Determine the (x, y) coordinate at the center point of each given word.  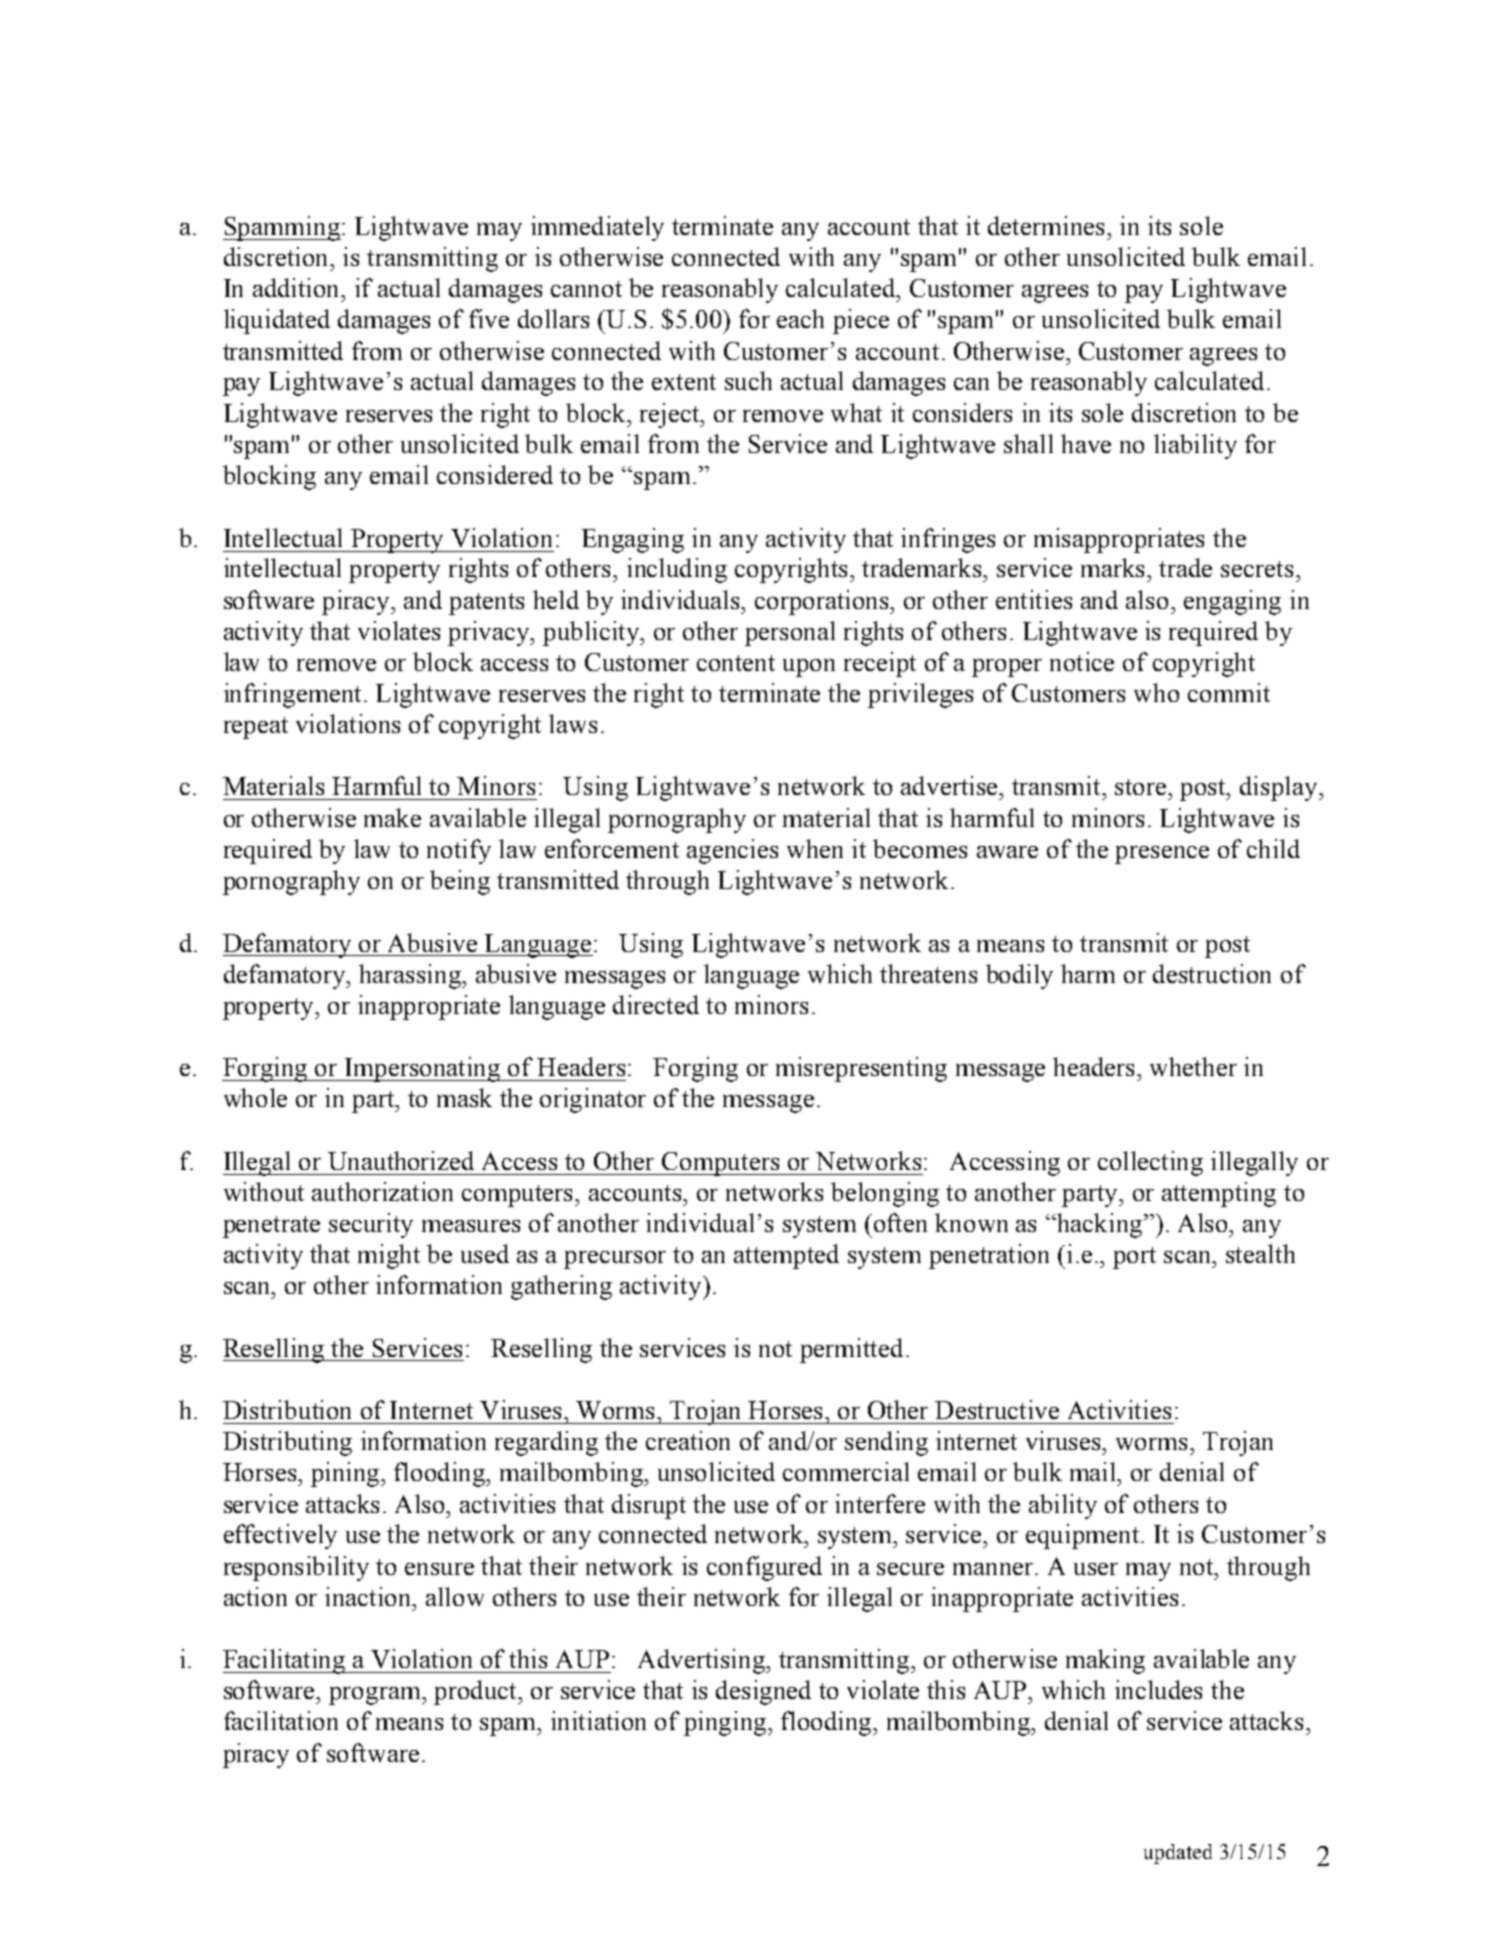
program (376, 1696)
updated (1178, 1854)
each (800, 318)
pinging (726, 1723)
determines (1048, 225)
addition (298, 287)
